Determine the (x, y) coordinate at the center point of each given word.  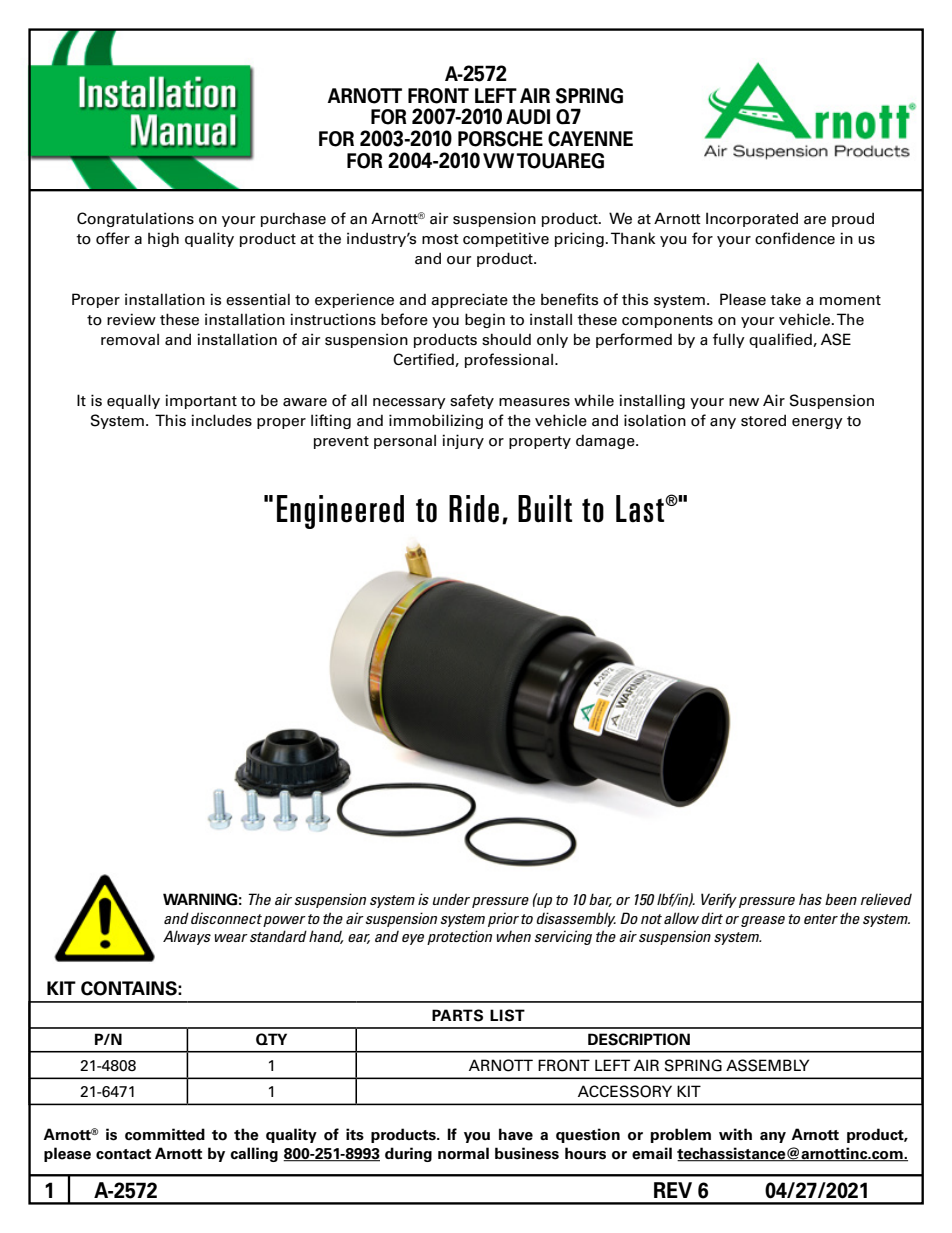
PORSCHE (500, 139)
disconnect (226, 918)
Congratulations (135, 219)
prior (503, 919)
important (201, 401)
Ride (474, 509)
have (516, 1134)
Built (545, 509)
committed (165, 1134)
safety (472, 401)
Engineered (340, 512)
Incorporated (752, 219)
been (841, 899)
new (744, 402)
